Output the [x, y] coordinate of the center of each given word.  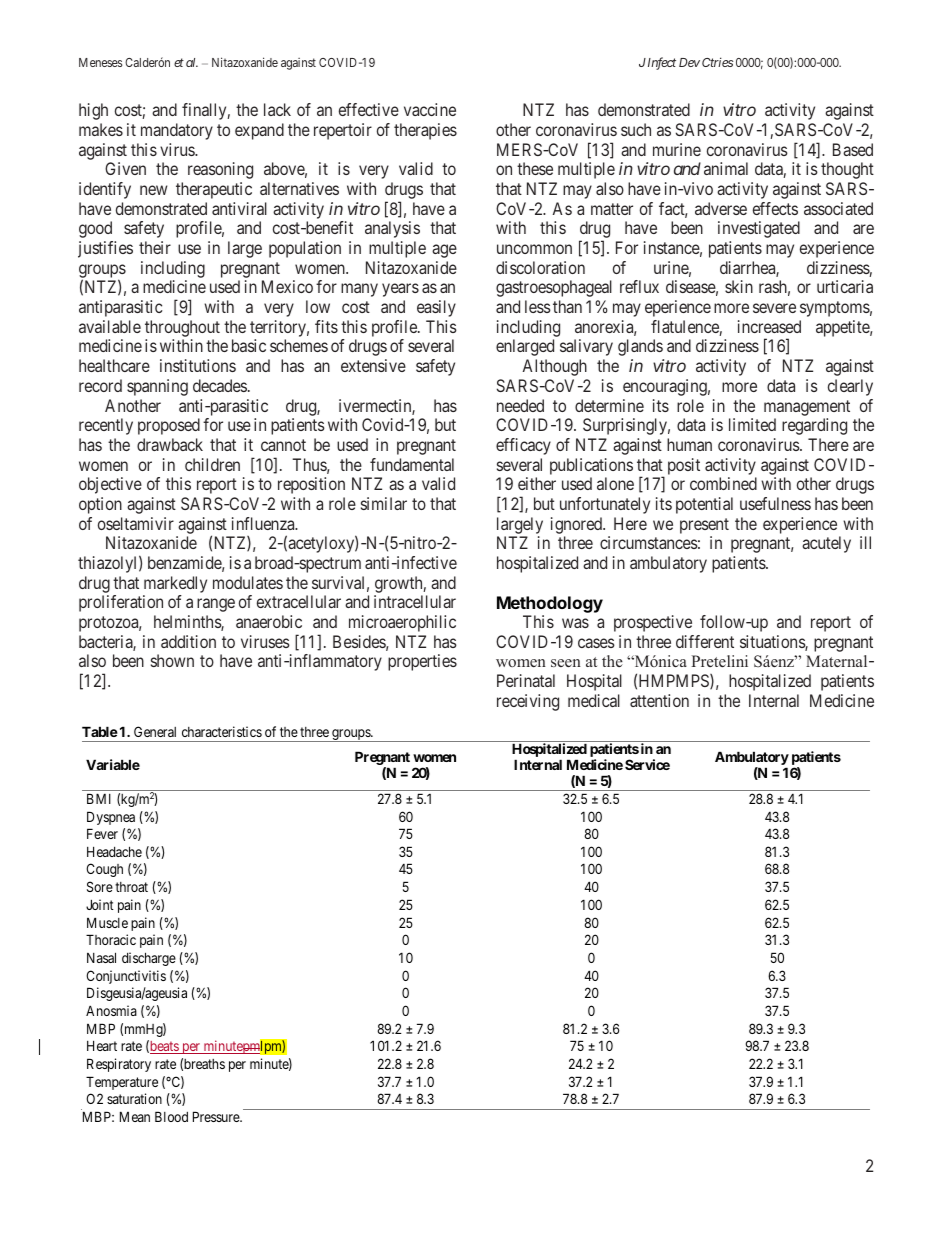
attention [659, 700]
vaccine [430, 109]
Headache [114, 851]
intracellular [415, 601]
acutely [826, 544]
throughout [182, 328]
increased [769, 326]
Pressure [217, 1116]
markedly [175, 586]
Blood [171, 1116]
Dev [689, 62]
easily [436, 308]
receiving [528, 702]
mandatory [177, 131]
